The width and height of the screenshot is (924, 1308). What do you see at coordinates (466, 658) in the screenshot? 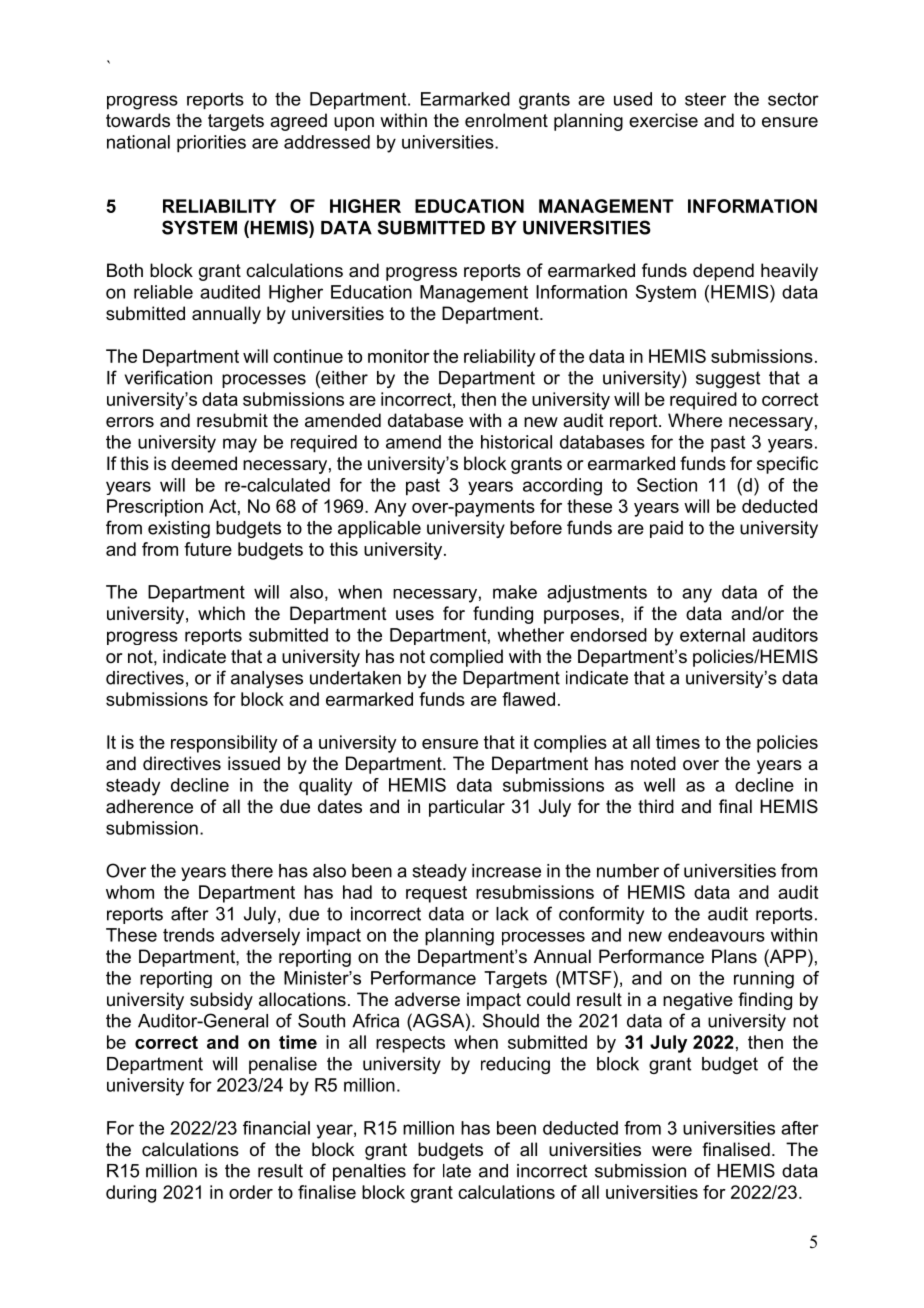
I see `complied` at bounding box center [466, 658].
